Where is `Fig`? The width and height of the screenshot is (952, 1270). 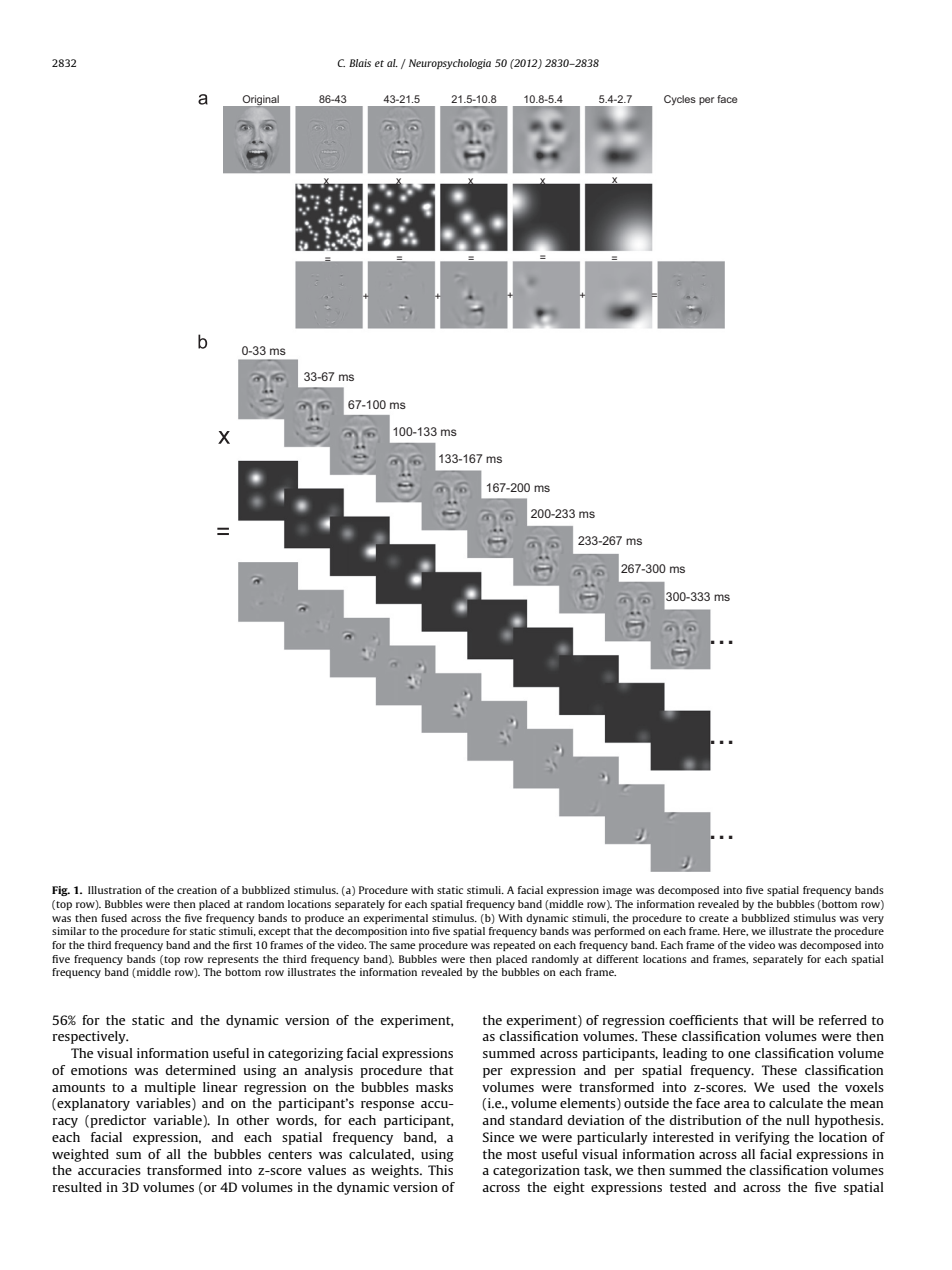
Fig is located at coordinates (61, 891).
